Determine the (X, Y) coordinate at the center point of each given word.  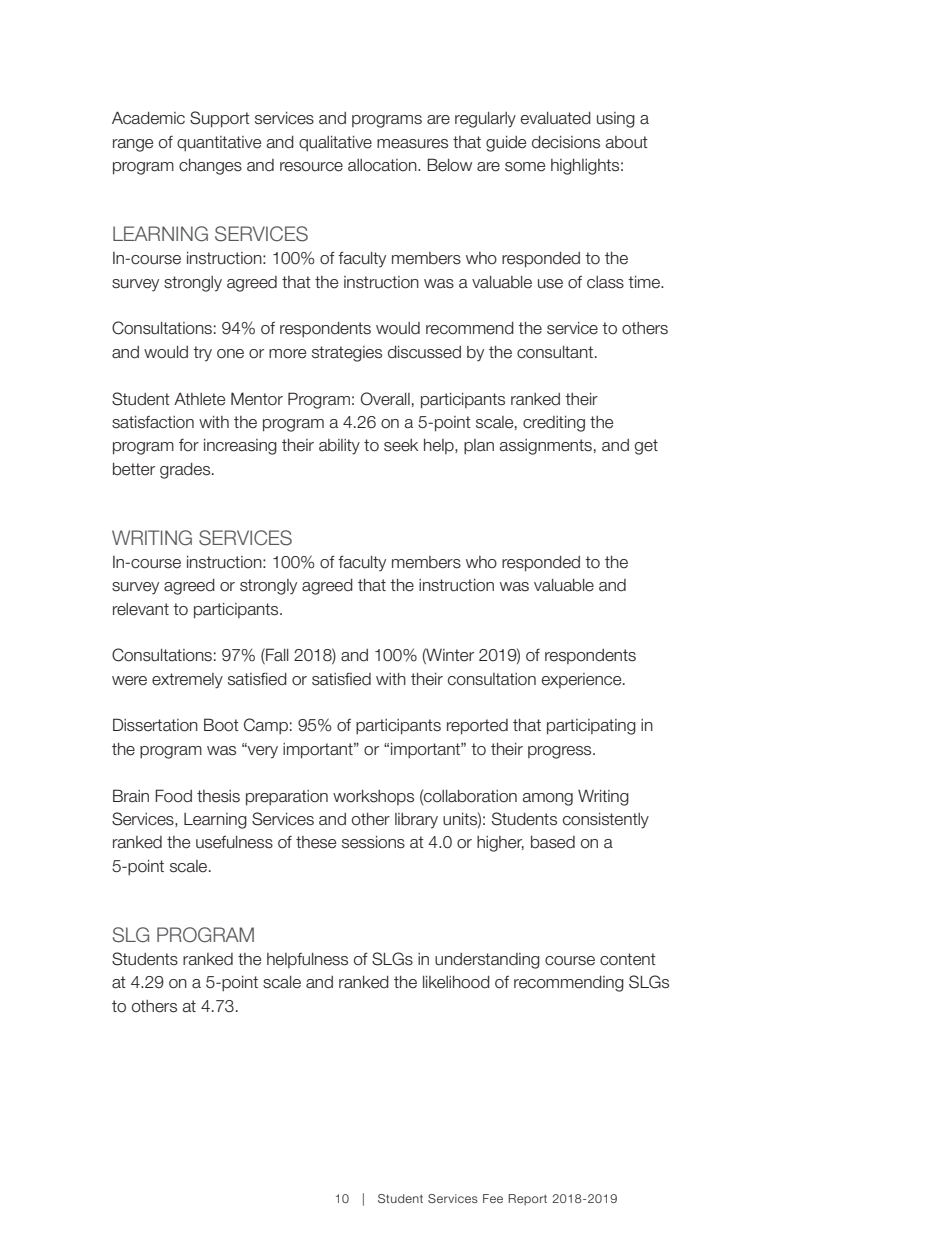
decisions (566, 142)
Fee (493, 1198)
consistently (606, 821)
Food (173, 796)
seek (401, 445)
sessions (373, 842)
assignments (546, 447)
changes (210, 167)
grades (186, 471)
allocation (383, 165)
